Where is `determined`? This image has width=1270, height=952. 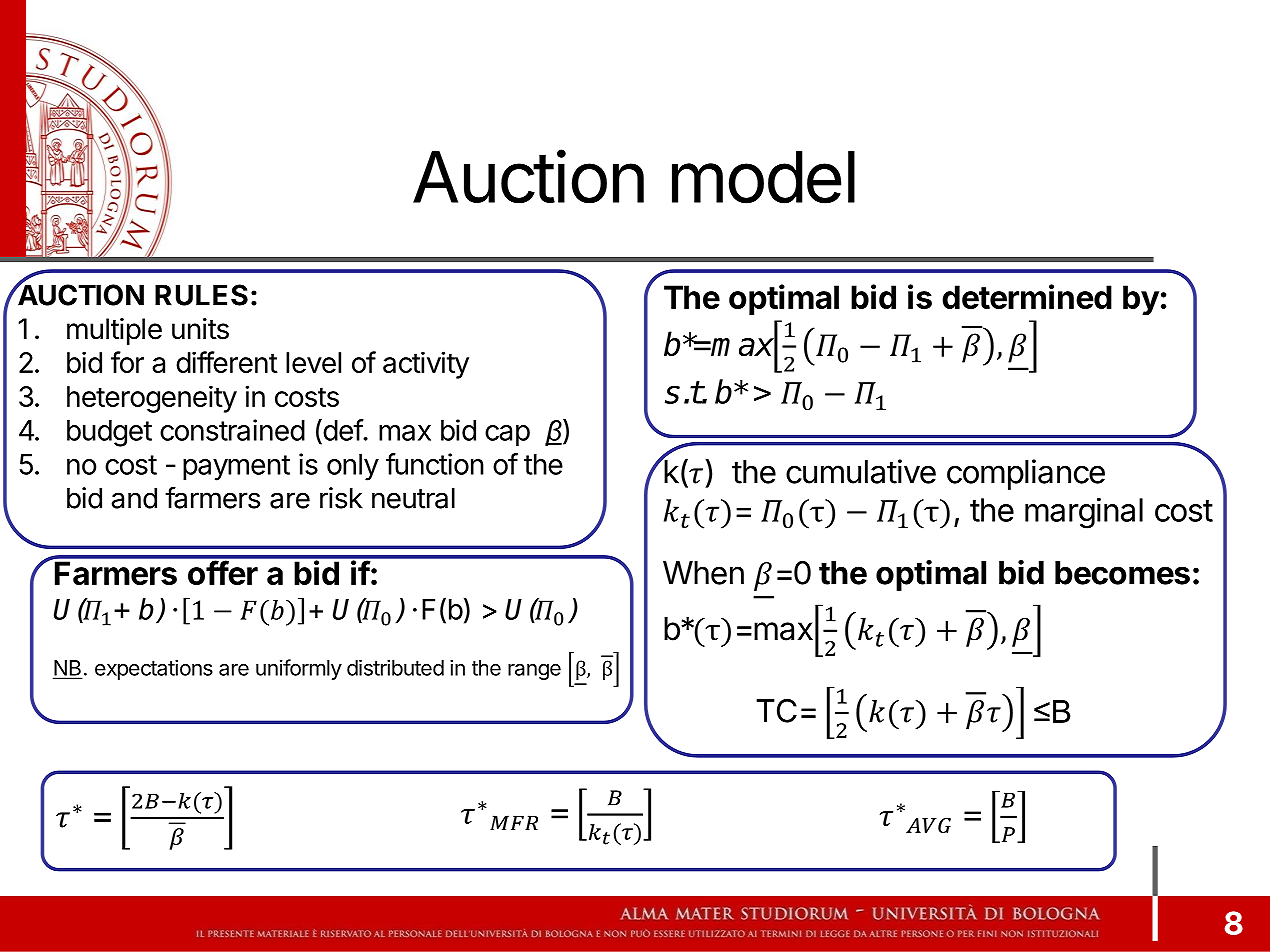 determined is located at coordinates (1027, 296).
